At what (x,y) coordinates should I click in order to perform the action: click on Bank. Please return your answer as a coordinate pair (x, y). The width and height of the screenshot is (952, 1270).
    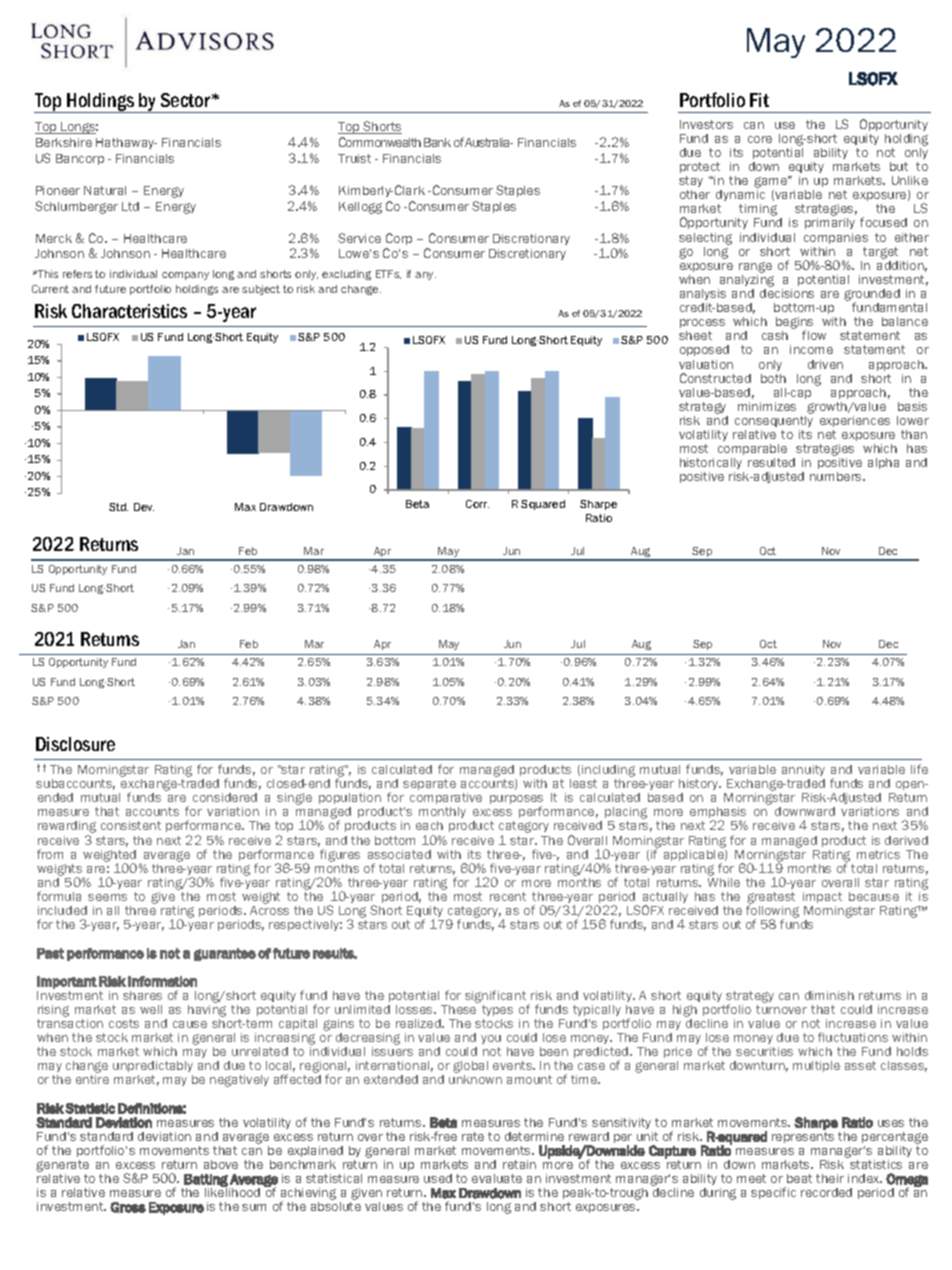
    Looking at the image, I should click on (437, 142).
